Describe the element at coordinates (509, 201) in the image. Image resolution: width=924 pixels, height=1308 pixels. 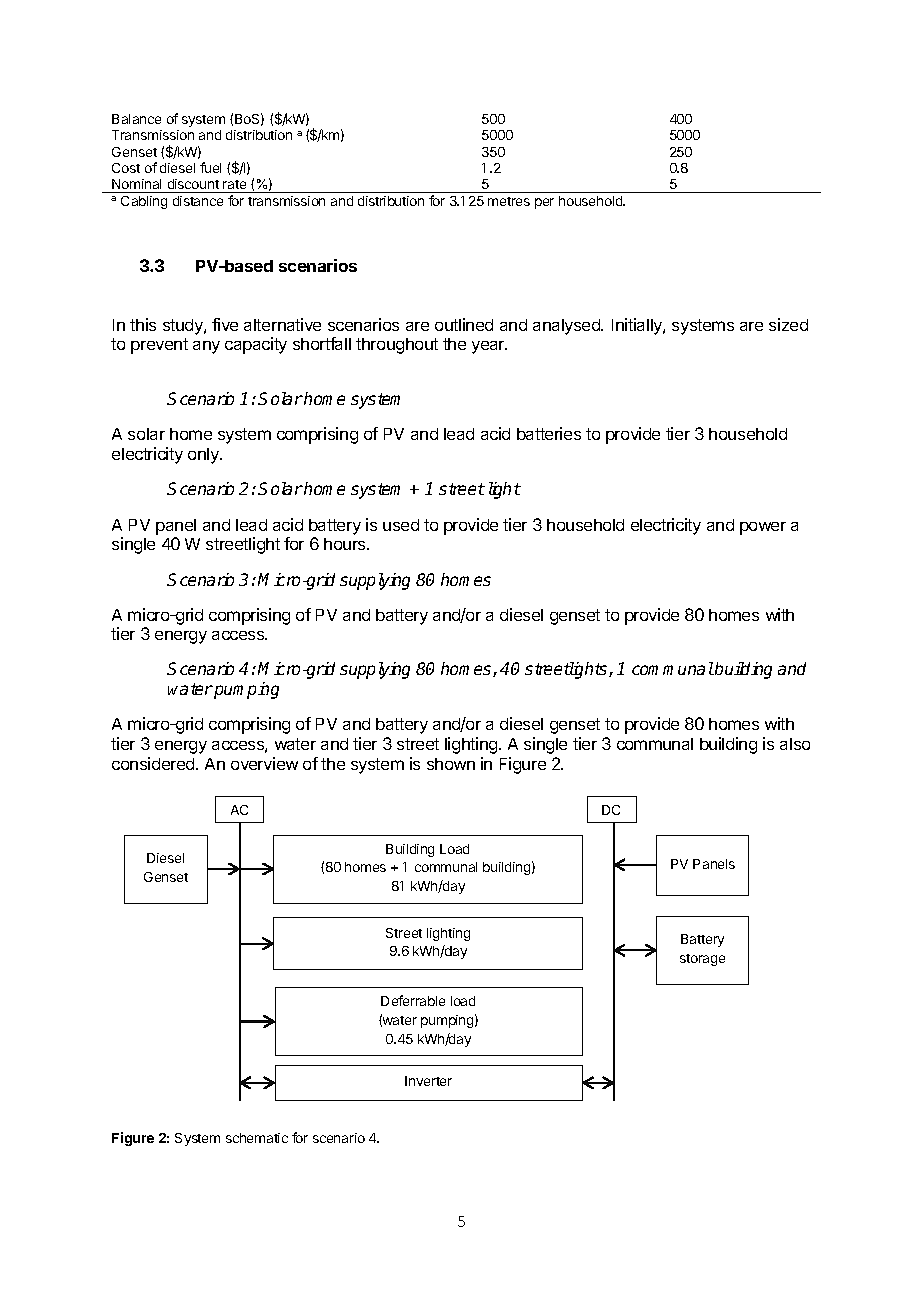
I see `metres` at that location.
